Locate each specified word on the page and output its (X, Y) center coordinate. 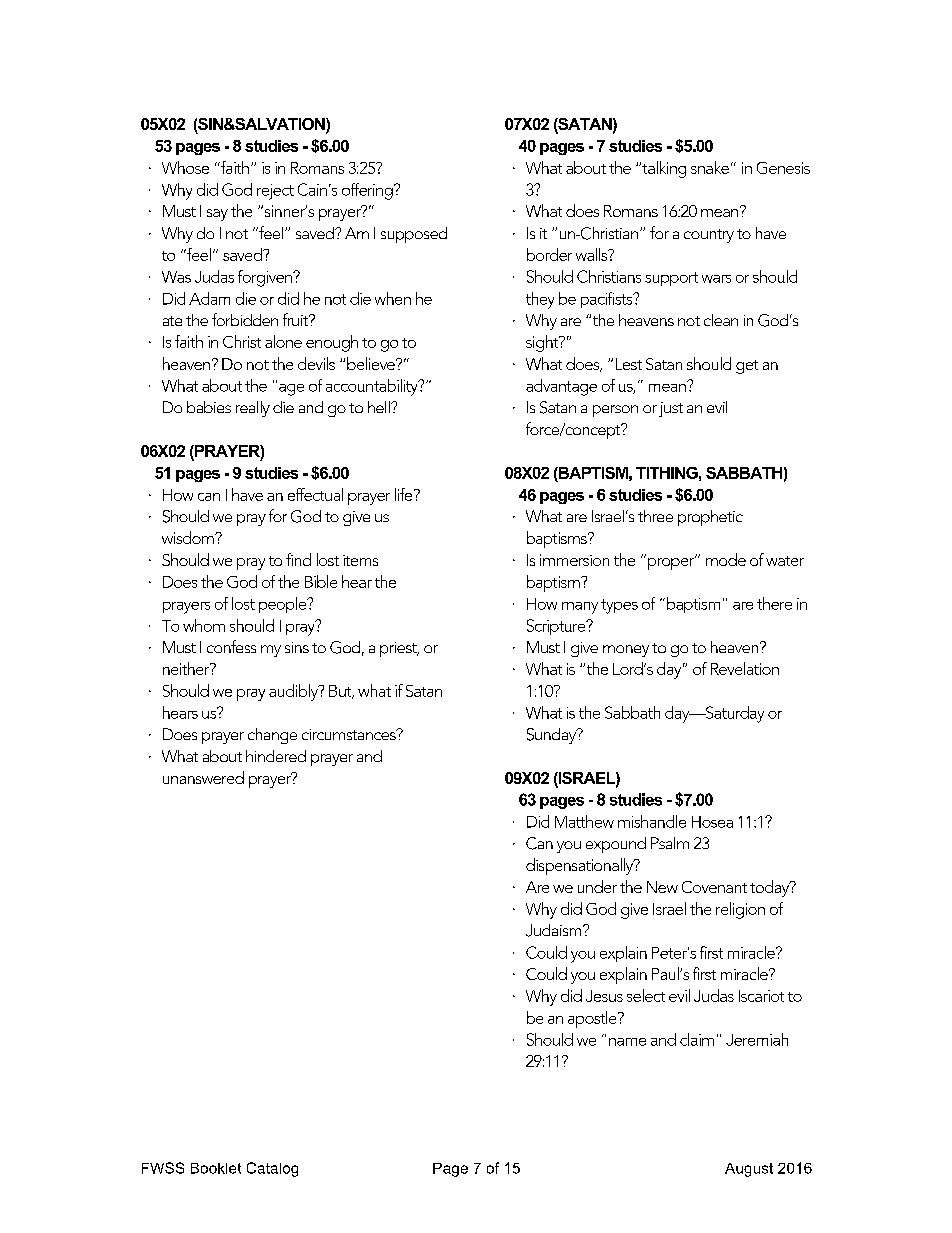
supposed (414, 235)
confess (231, 646)
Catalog (272, 1169)
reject (275, 192)
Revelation (745, 668)
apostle (593, 1019)
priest (399, 649)
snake (710, 167)
